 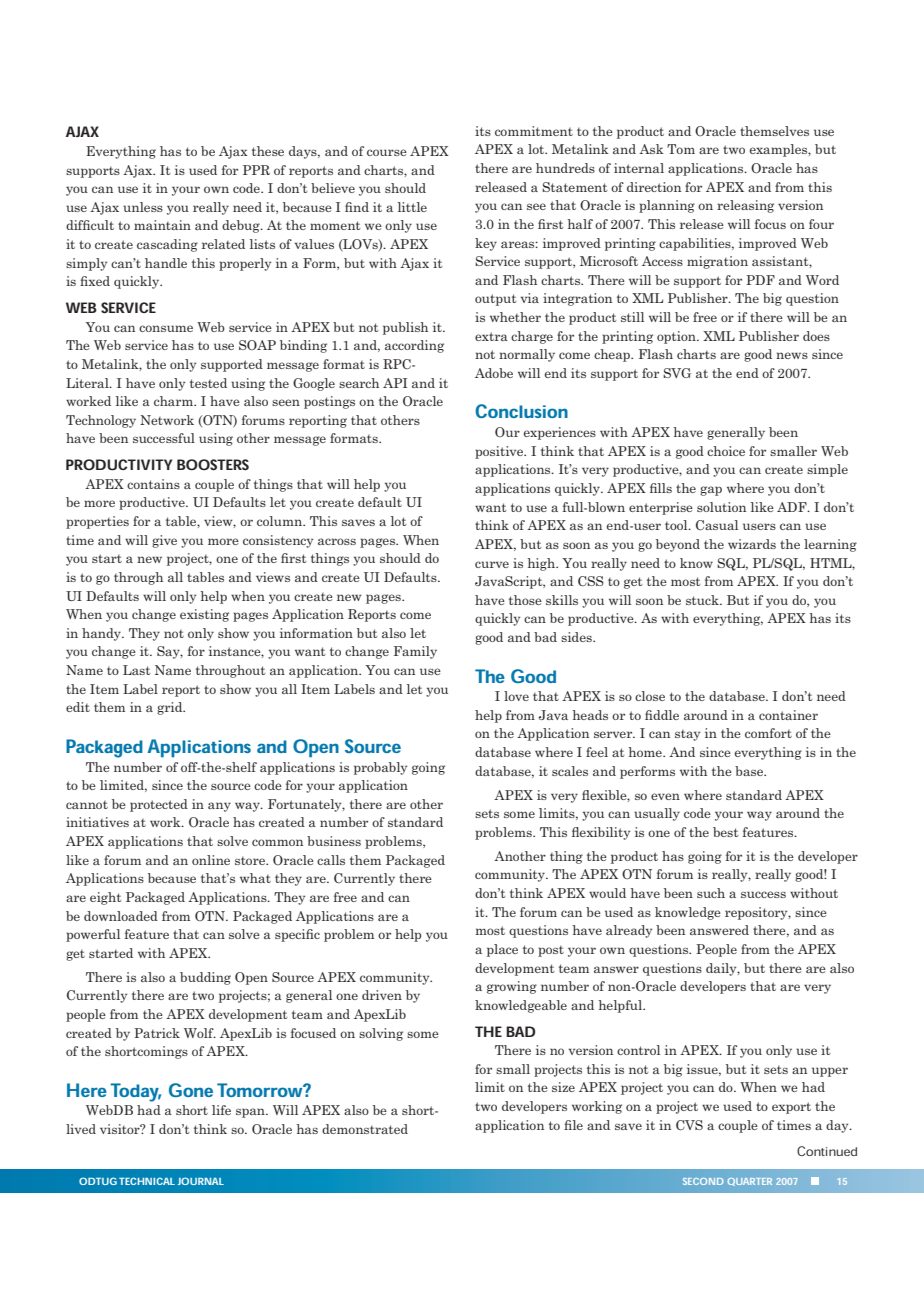 I want to click on choice, so click(x=726, y=451).
